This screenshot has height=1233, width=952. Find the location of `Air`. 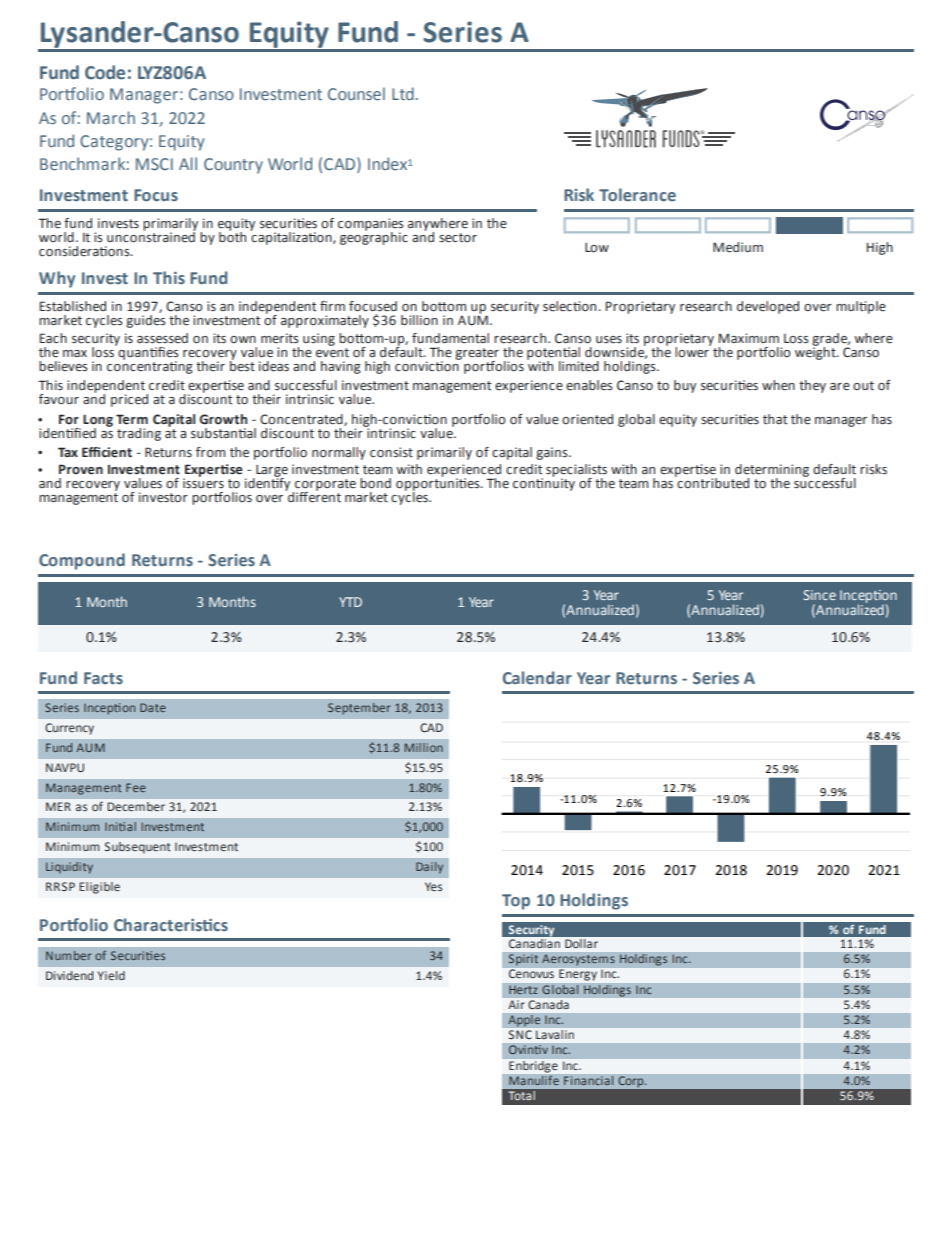

Air is located at coordinates (516, 1004).
